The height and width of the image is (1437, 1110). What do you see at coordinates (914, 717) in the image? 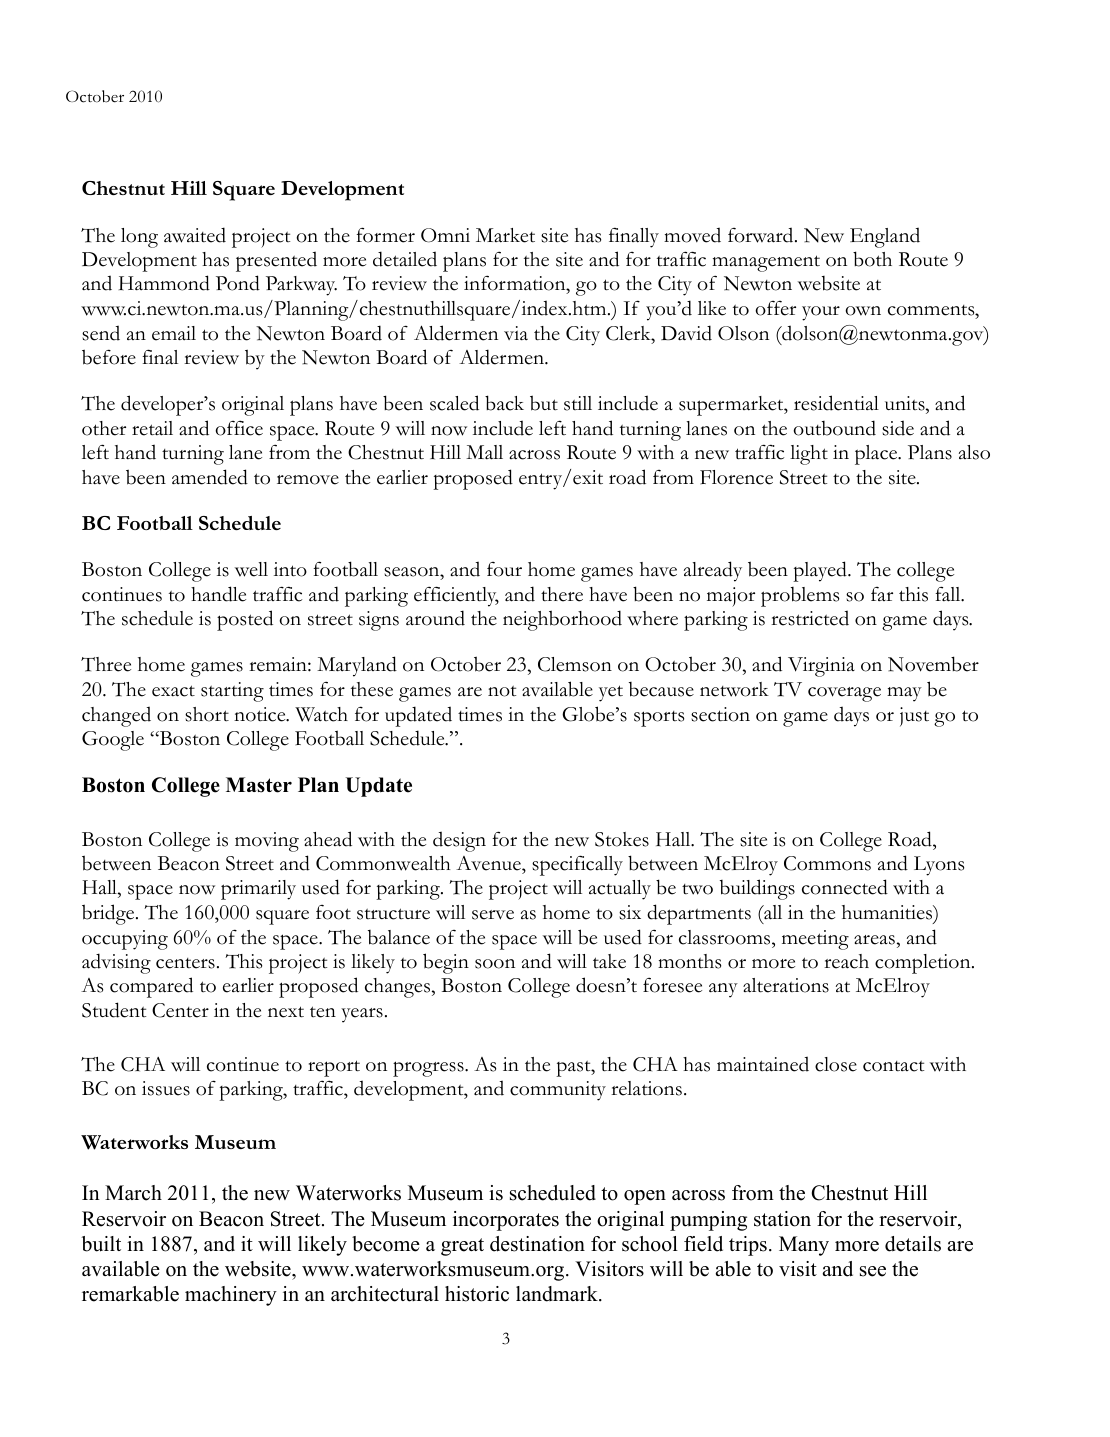
I see `just` at bounding box center [914, 717].
